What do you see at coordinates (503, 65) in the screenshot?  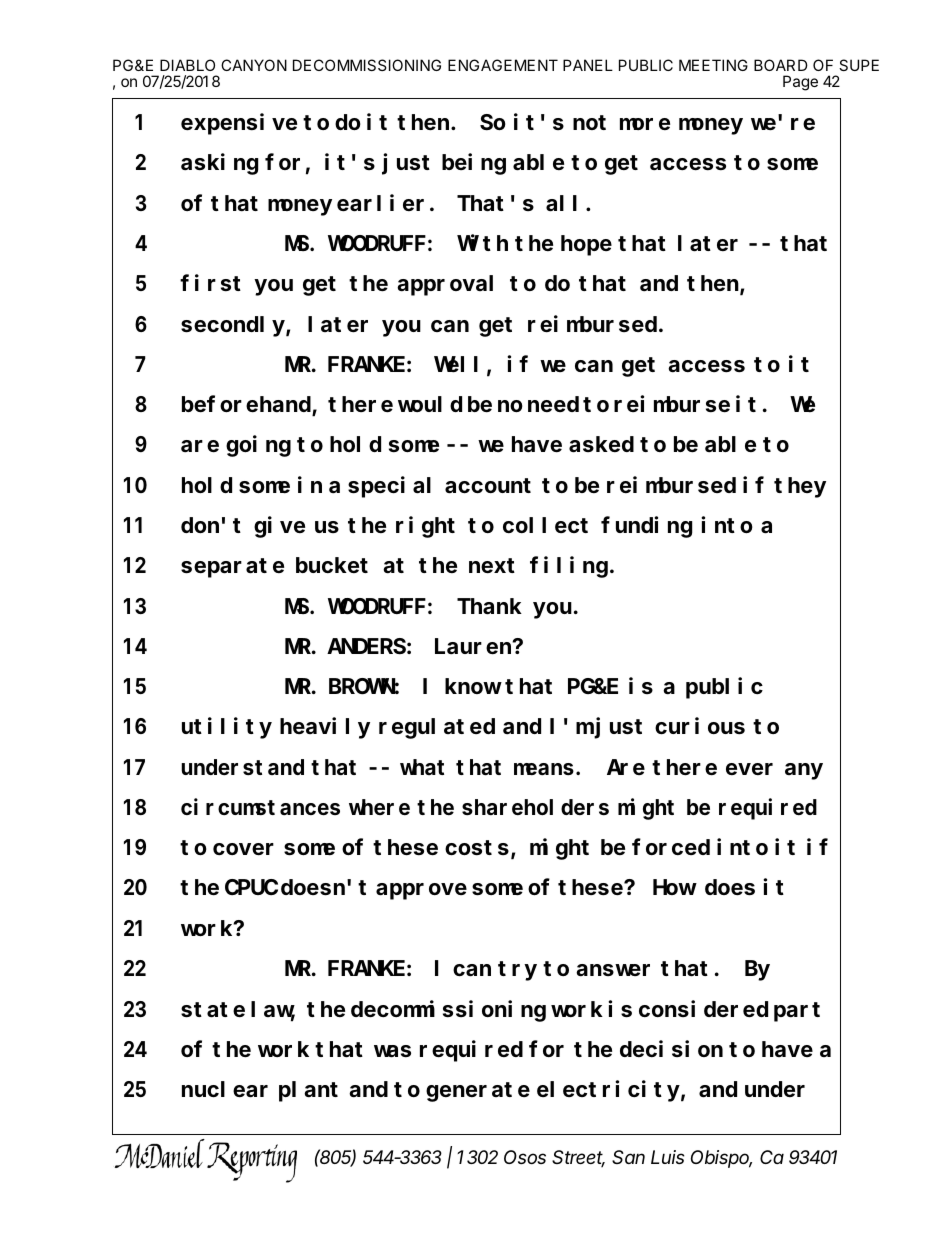 I see `ENGAGEMENT` at bounding box center [503, 65].
